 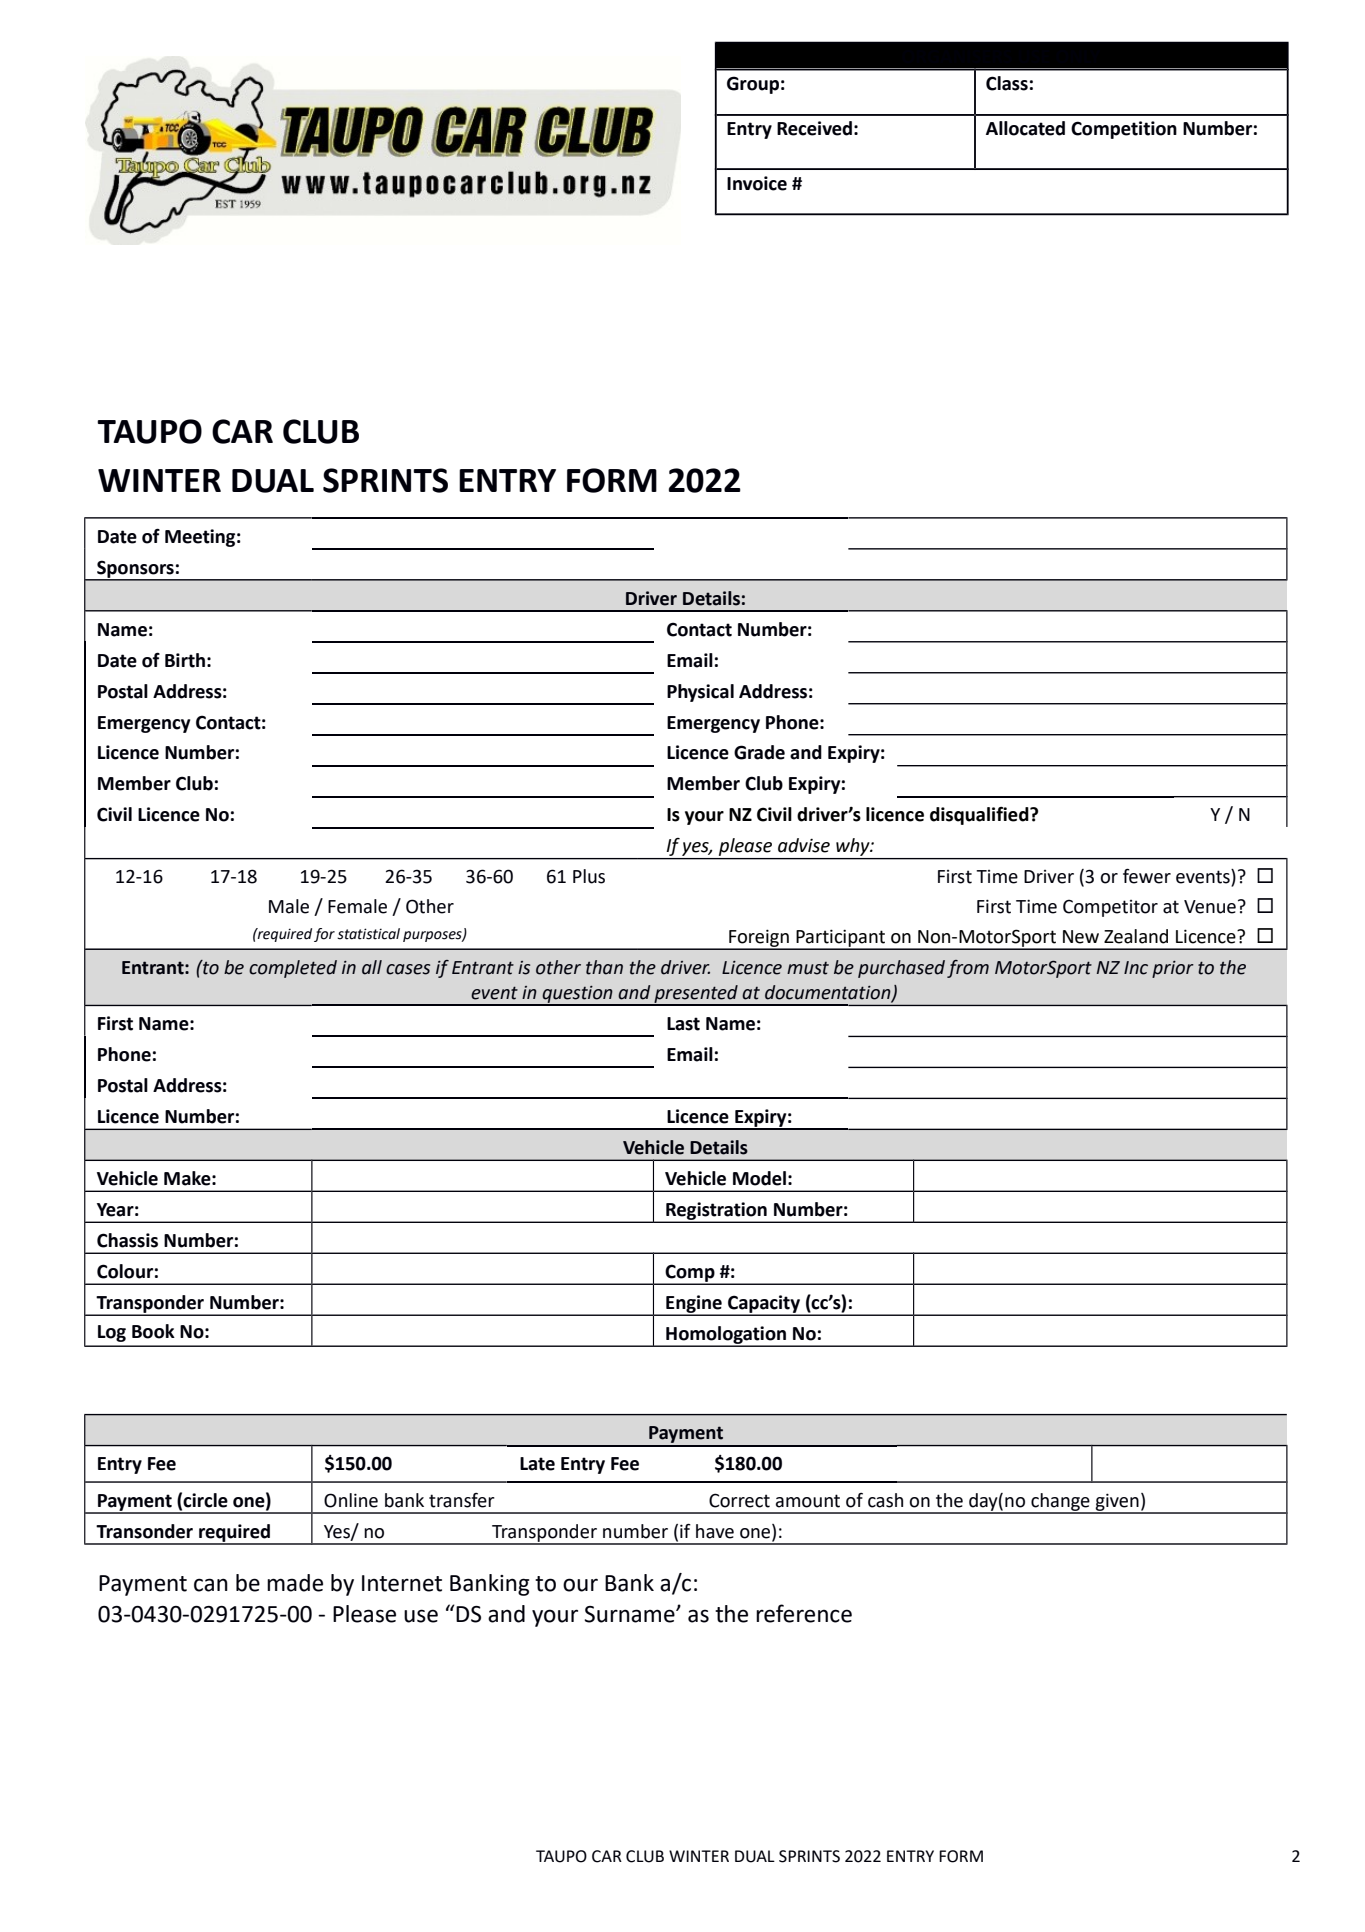 I want to click on Plus, so click(x=589, y=876).
